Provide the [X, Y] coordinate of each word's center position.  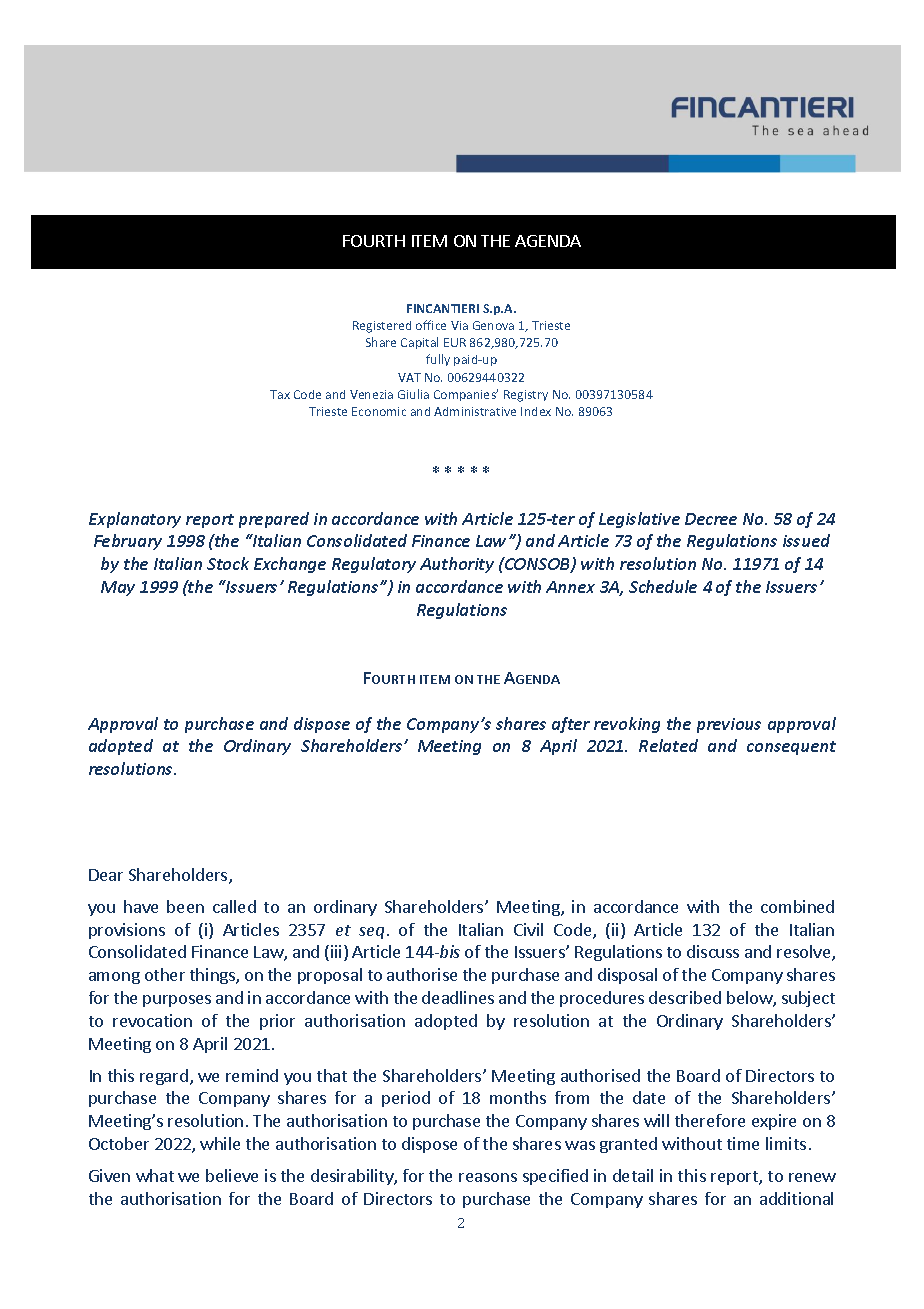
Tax [280, 394]
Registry [526, 396]
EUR [455, 342]
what [155, 1175]
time [743, 1143]
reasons [488, 1177]
